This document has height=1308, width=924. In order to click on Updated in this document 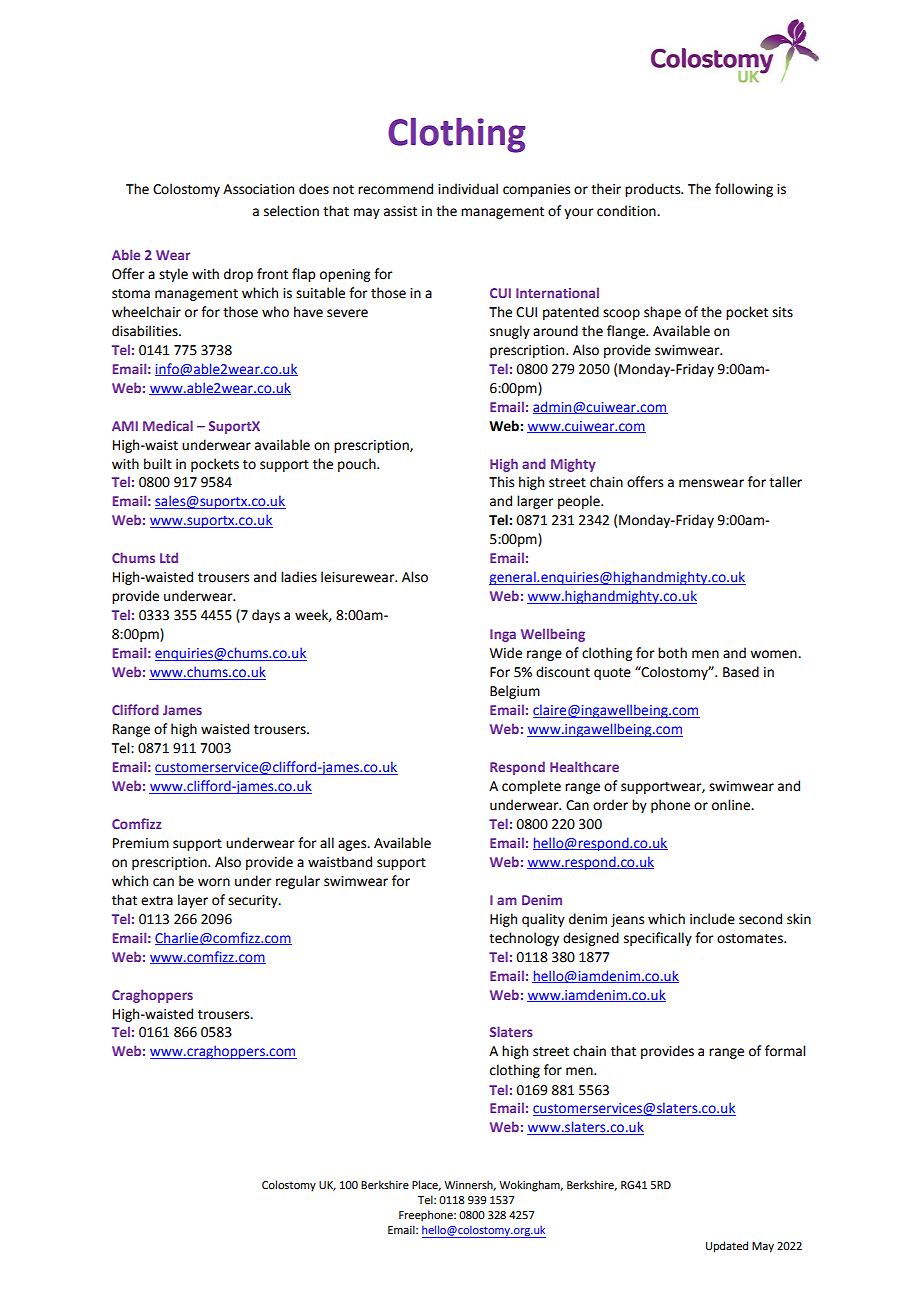, I will do `click(727, 1247)`.
